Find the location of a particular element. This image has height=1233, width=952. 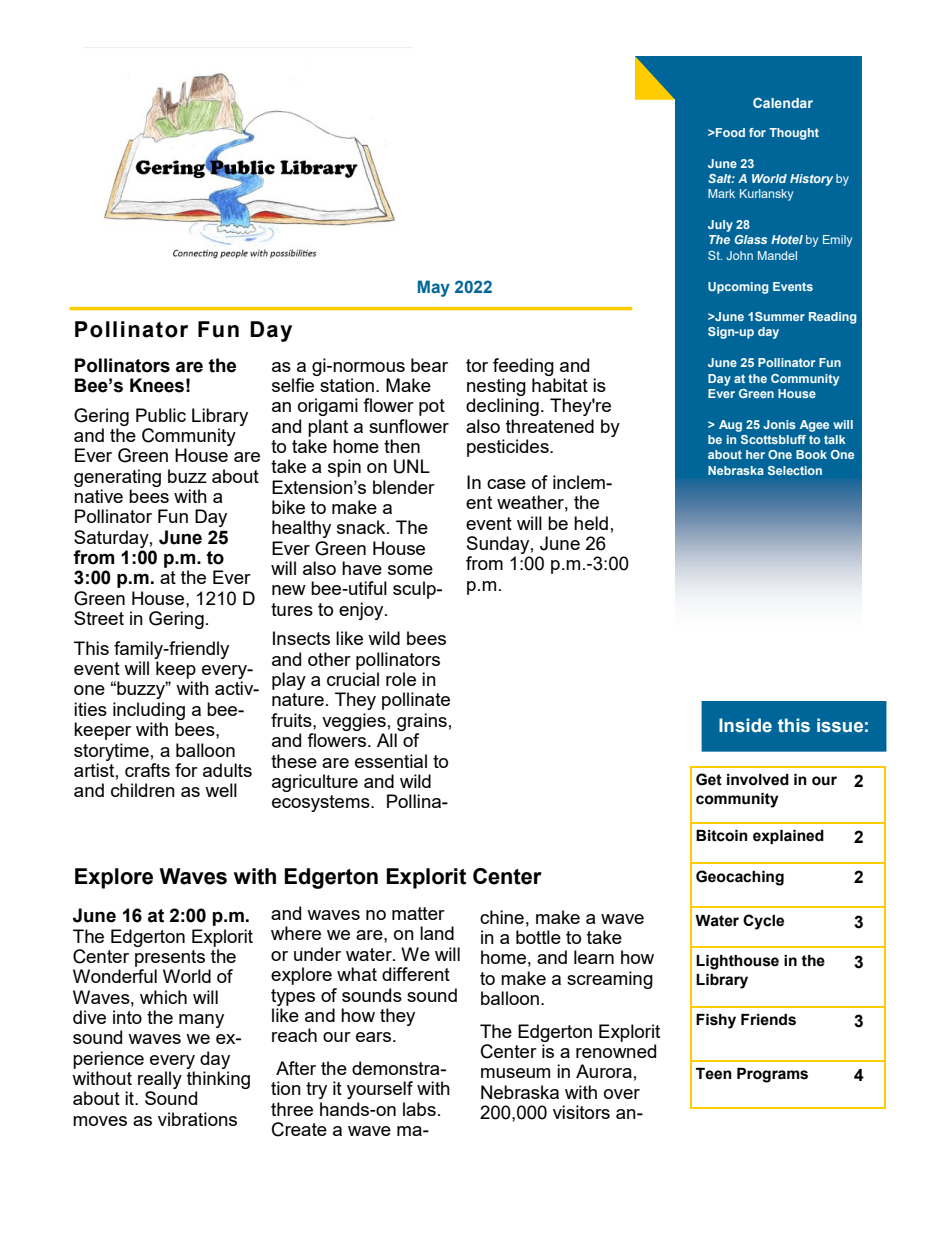

really is located at coordinates (160, 1080).
